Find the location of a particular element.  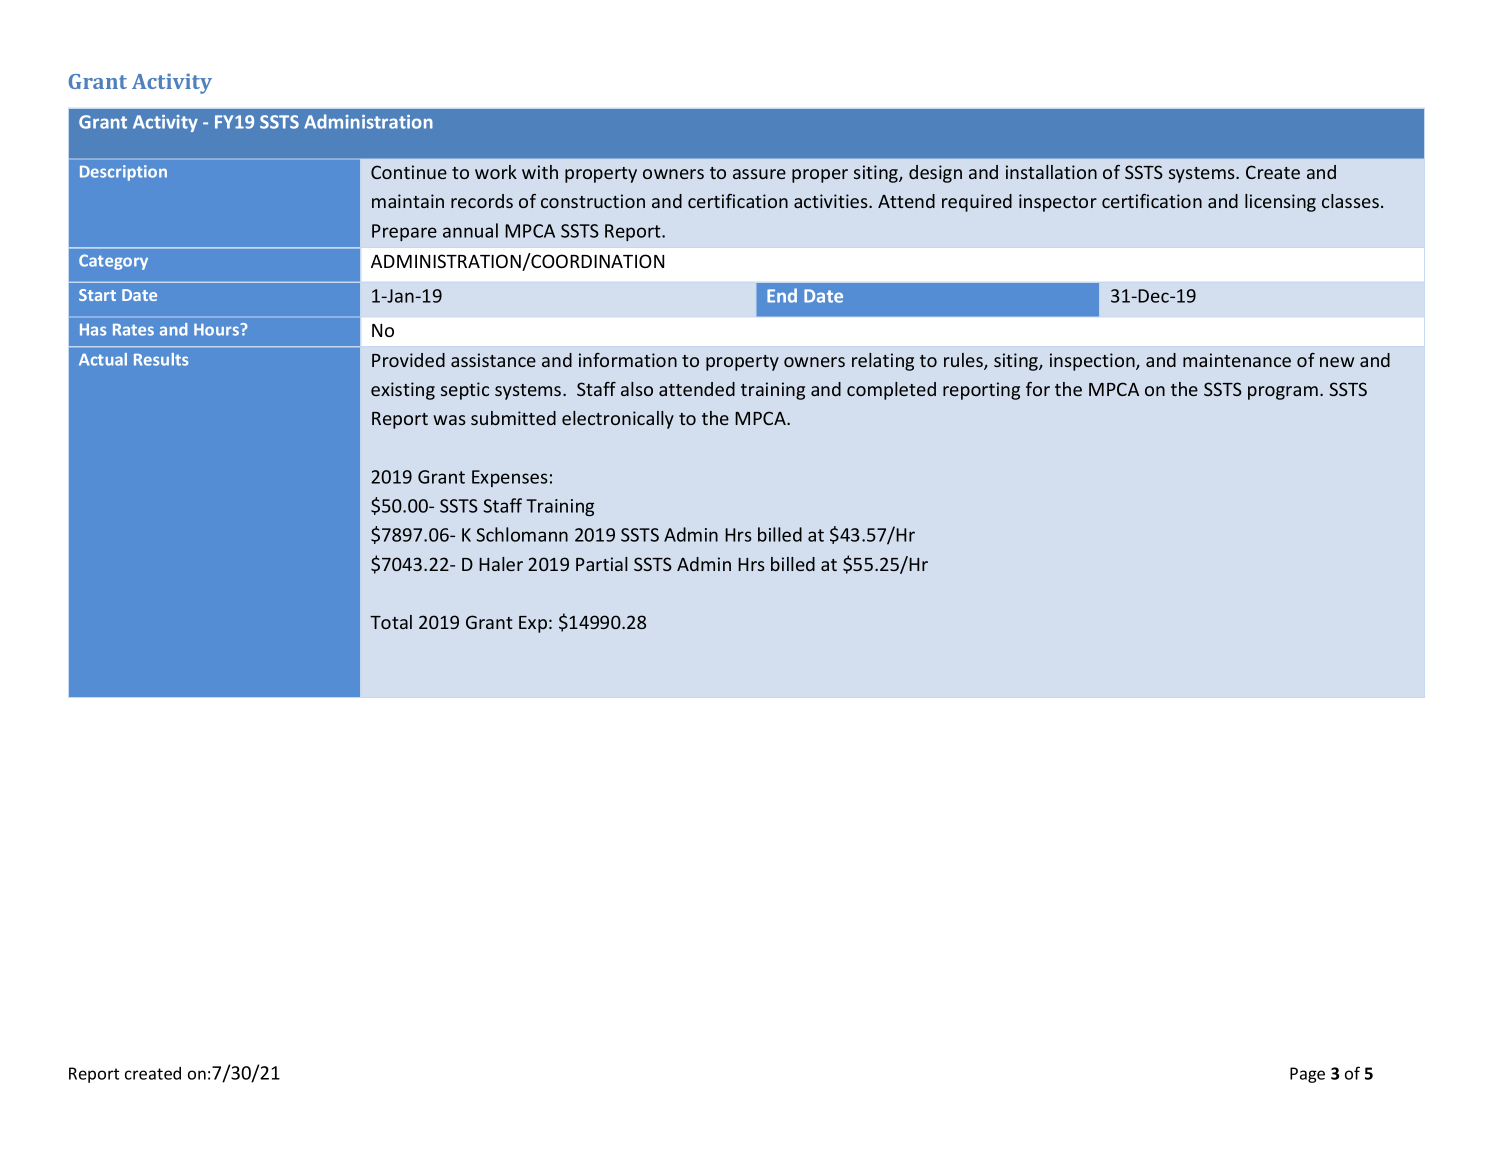

was is located at coordinates (449, 420).
